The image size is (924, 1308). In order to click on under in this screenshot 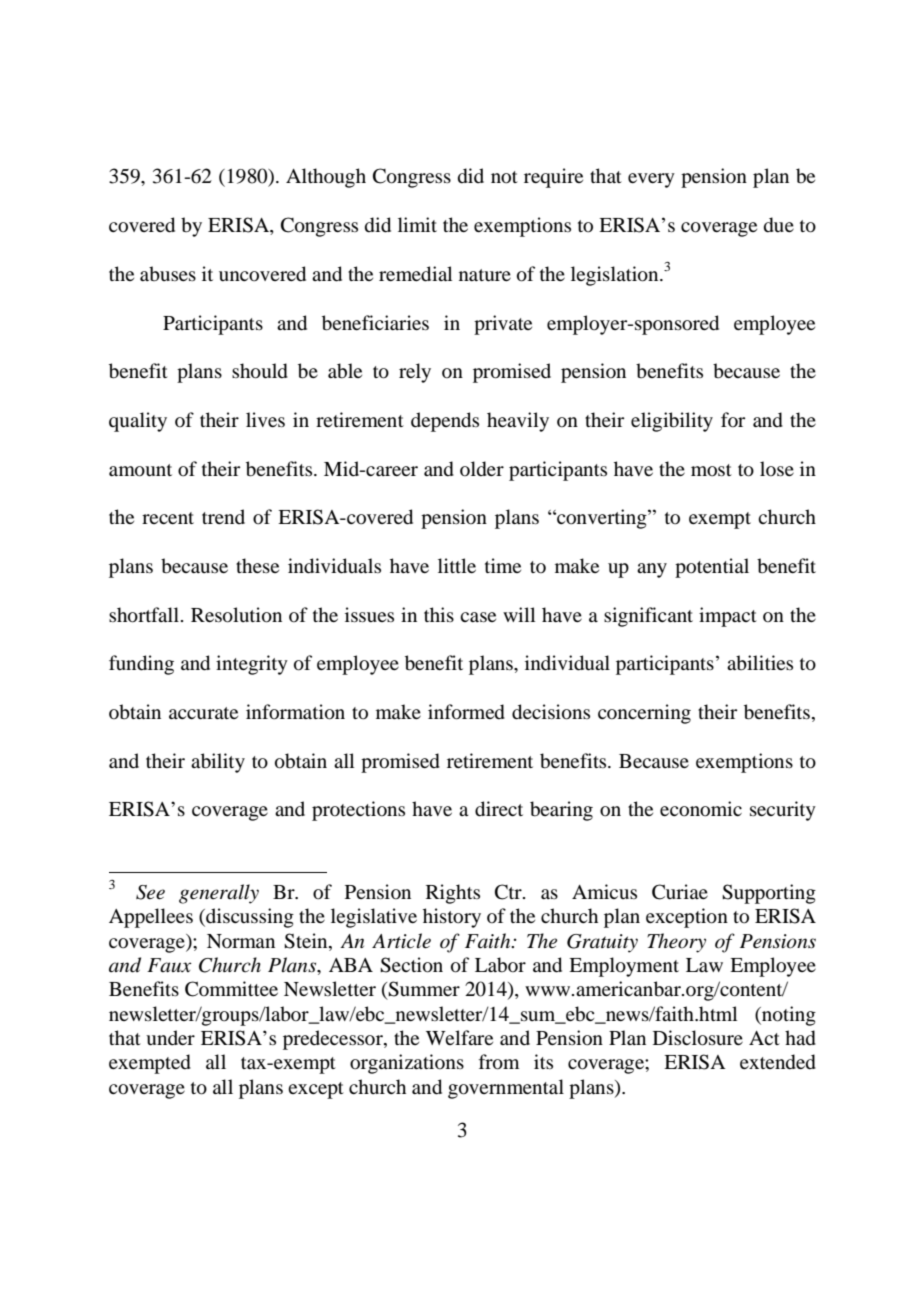, I will do `click(170, 1038)`.
